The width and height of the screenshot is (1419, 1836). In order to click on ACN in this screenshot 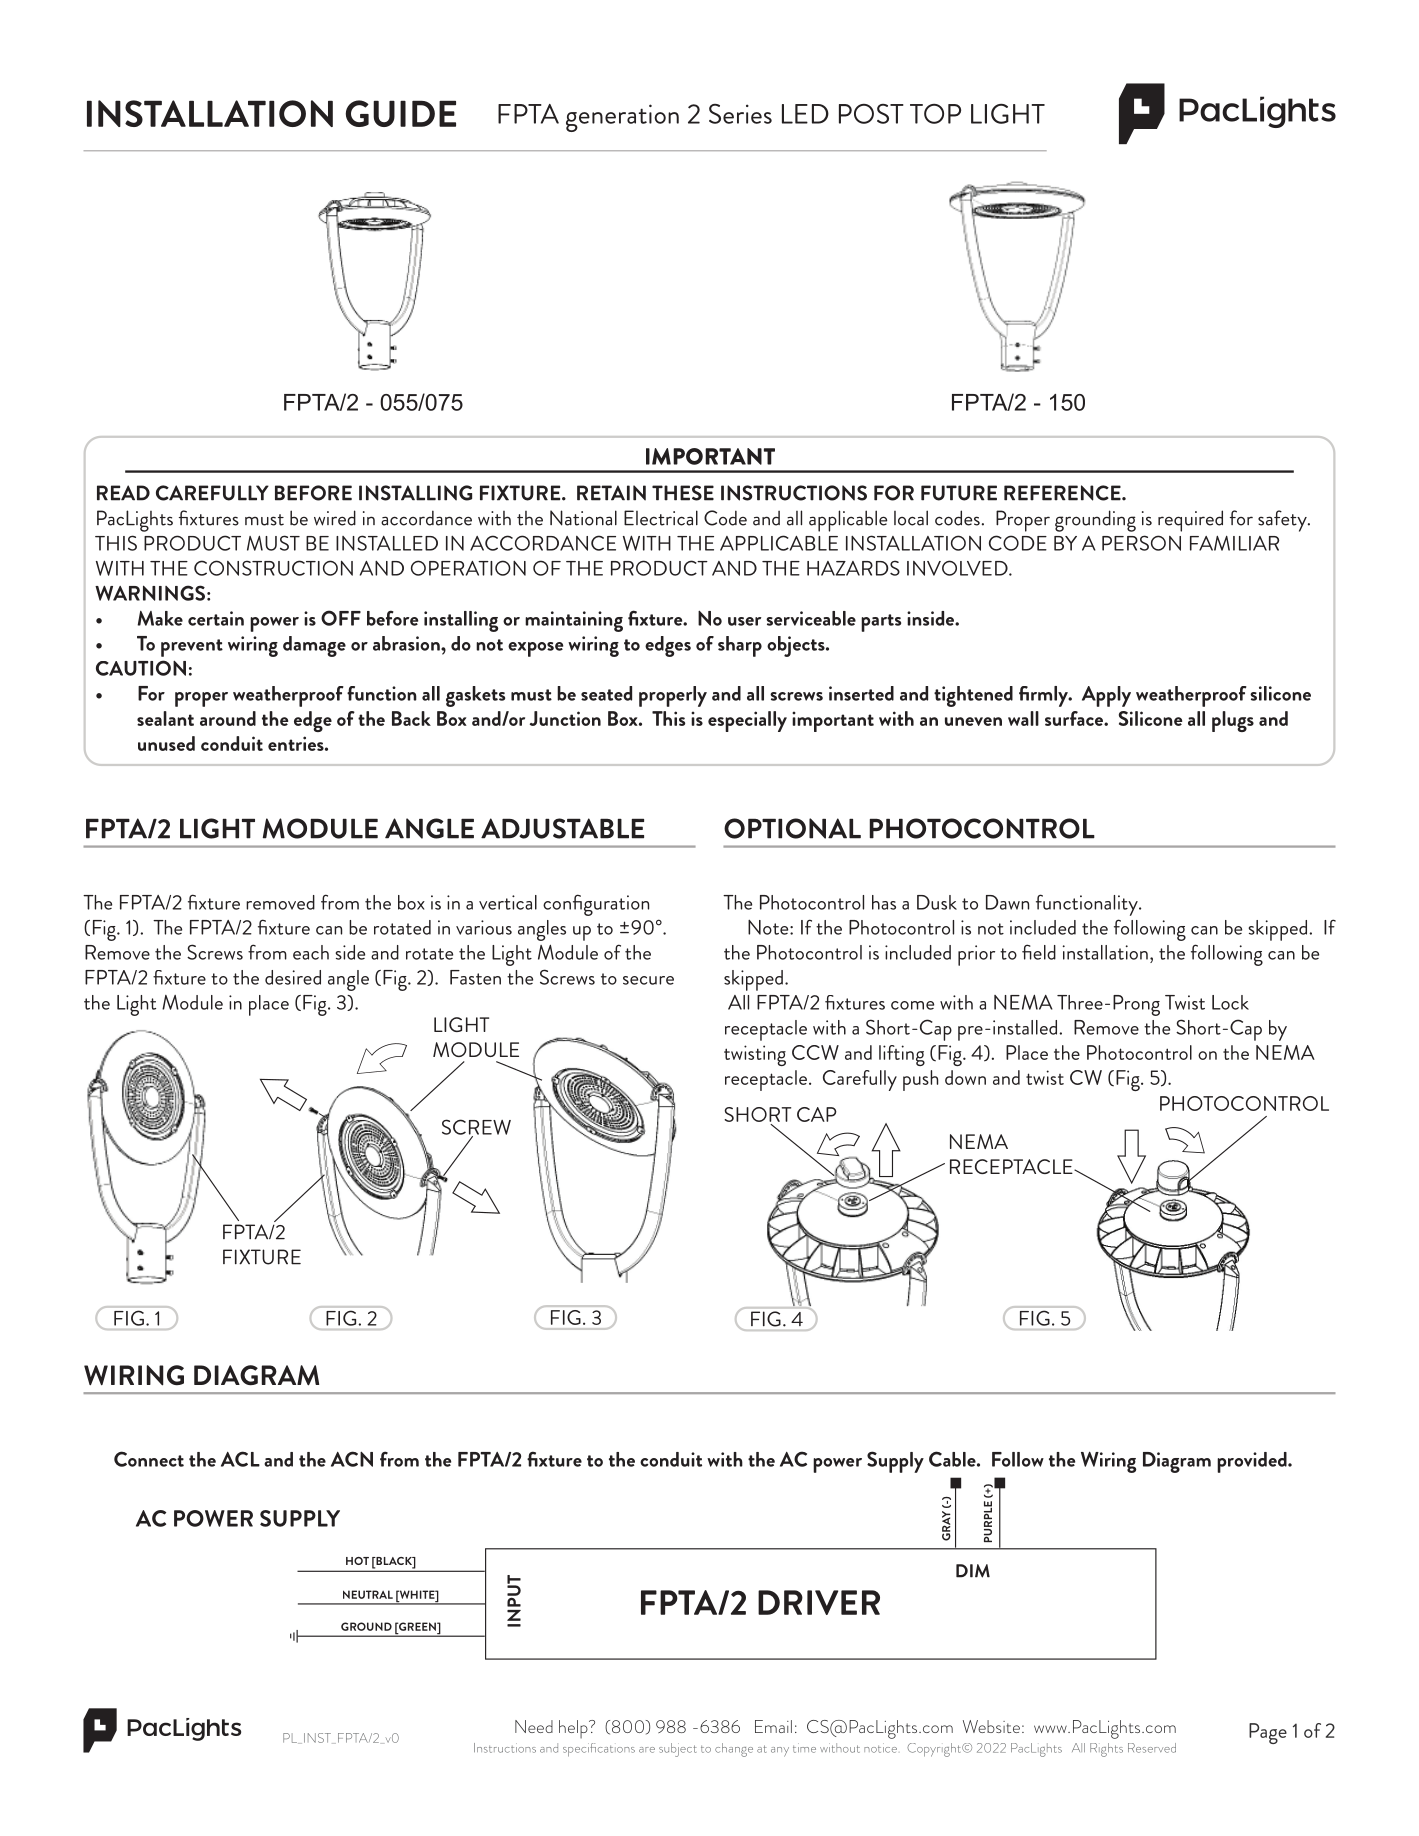, I will do `click(352, 1459)`.
